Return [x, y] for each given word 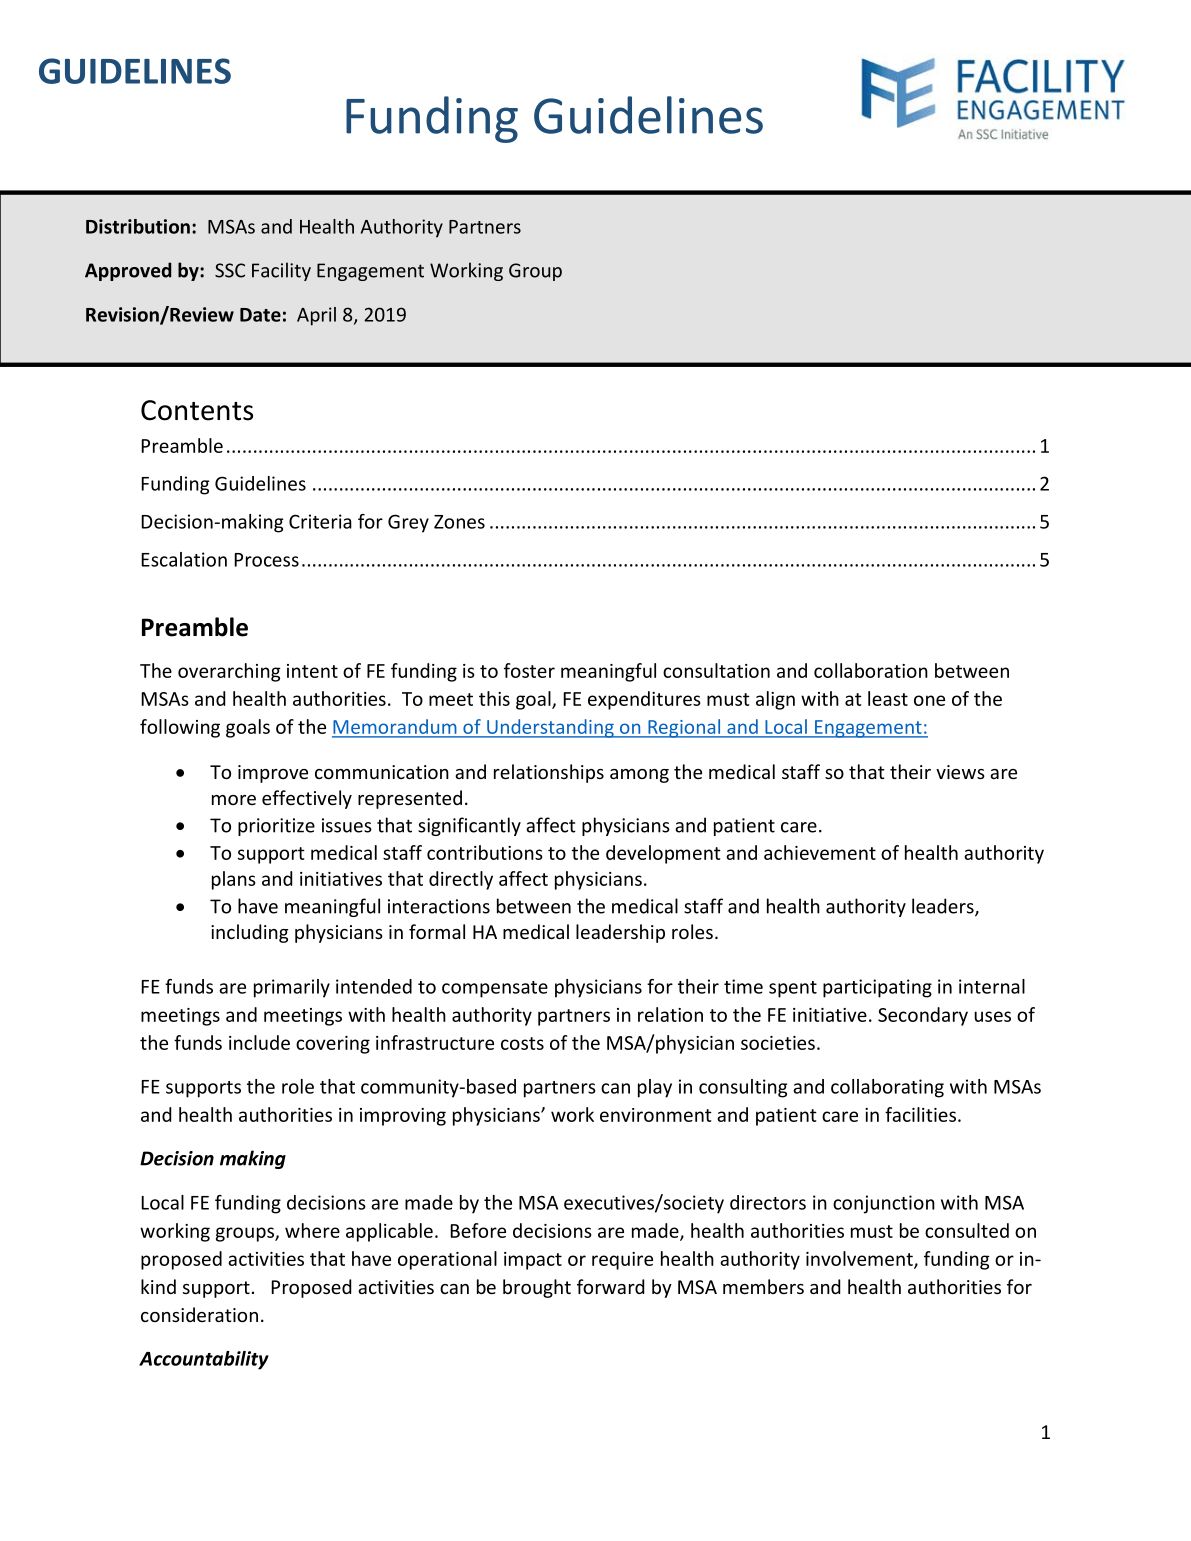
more [234, 800]
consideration [199, 1314]
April [316, 316]
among [639, 776]
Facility [281, 271]
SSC [230, 270]
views [960, 772]
